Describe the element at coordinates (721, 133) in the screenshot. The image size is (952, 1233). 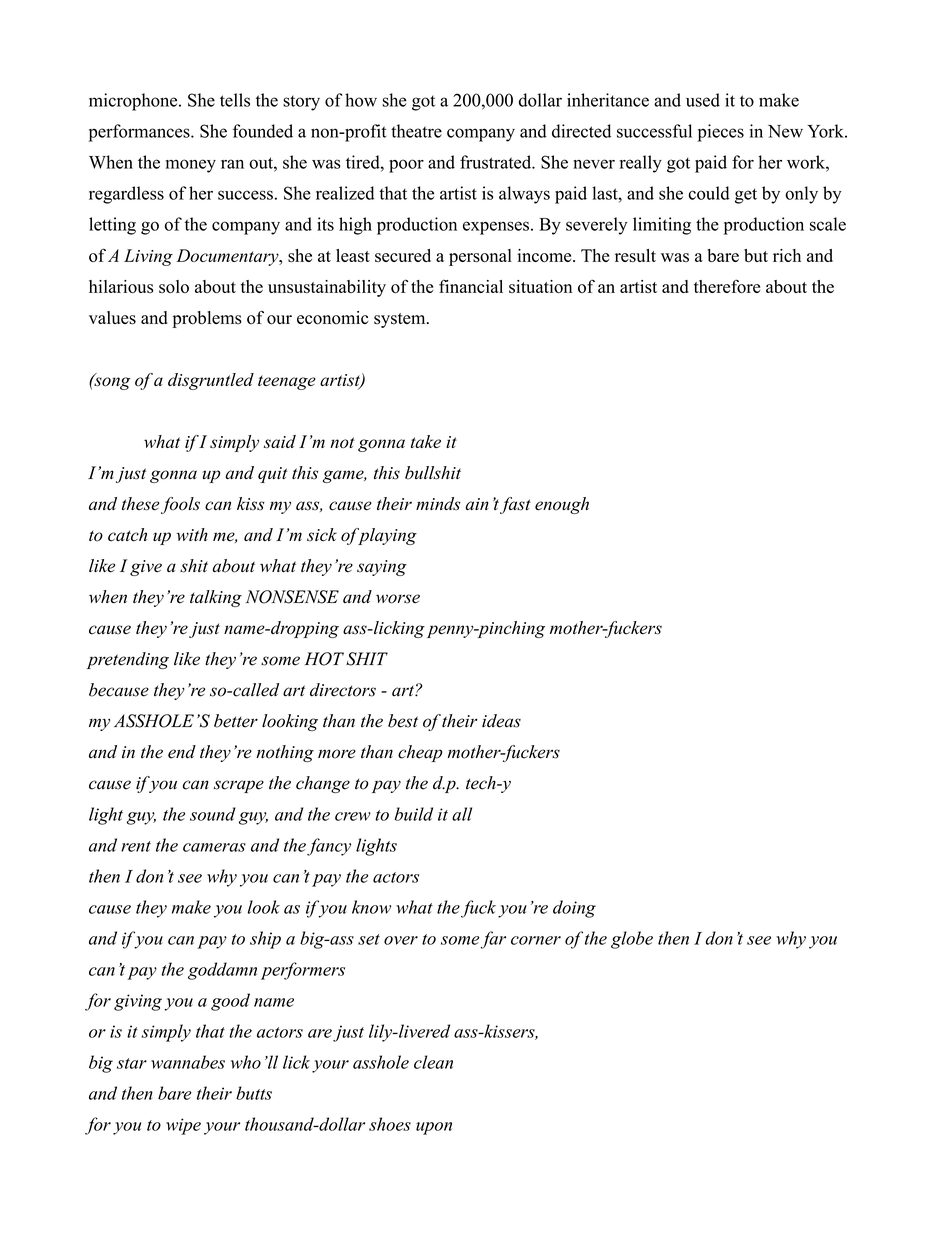
I see `pieces` at that location.
